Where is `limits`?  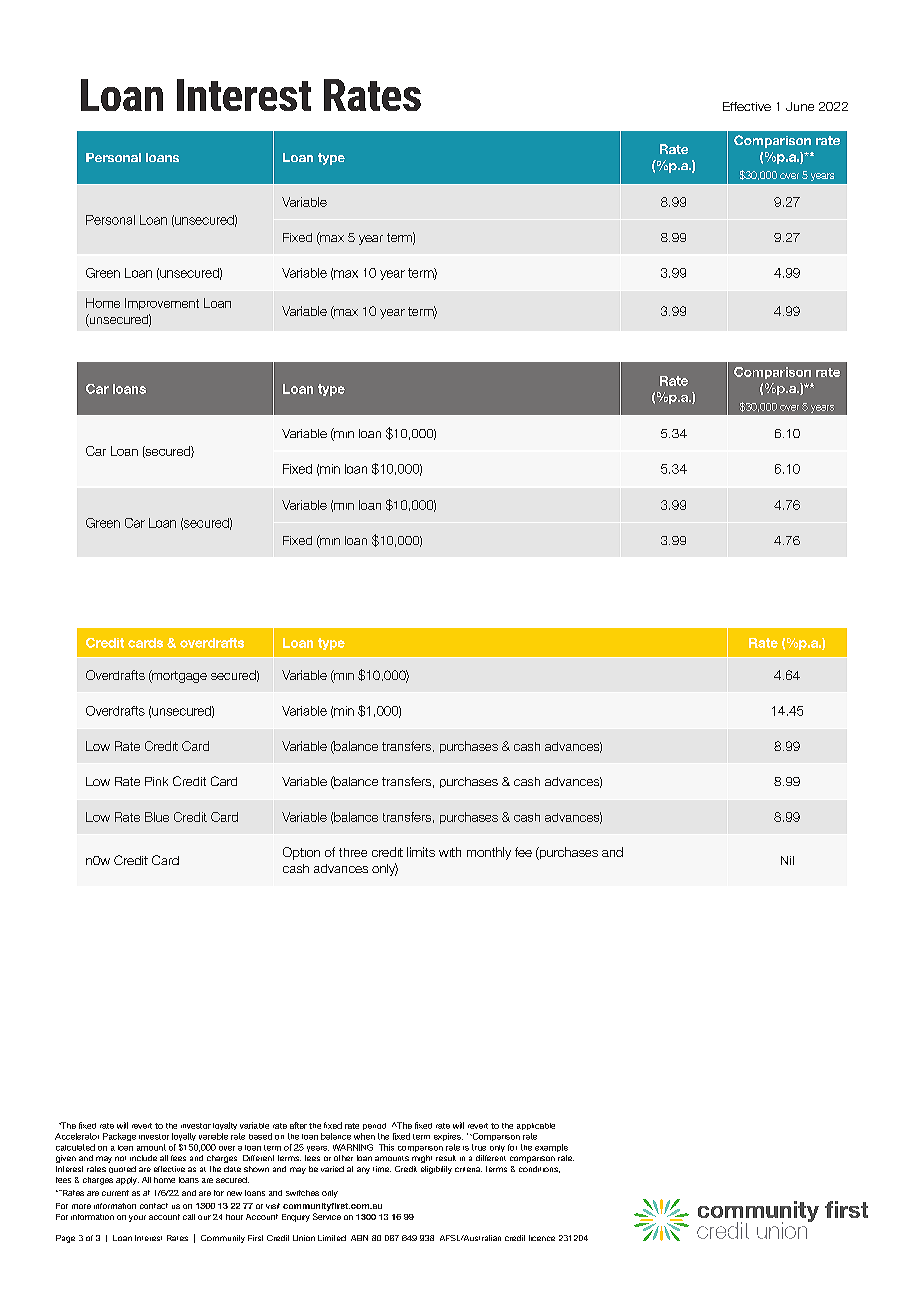 limits is located at coordinates (421, 852).
